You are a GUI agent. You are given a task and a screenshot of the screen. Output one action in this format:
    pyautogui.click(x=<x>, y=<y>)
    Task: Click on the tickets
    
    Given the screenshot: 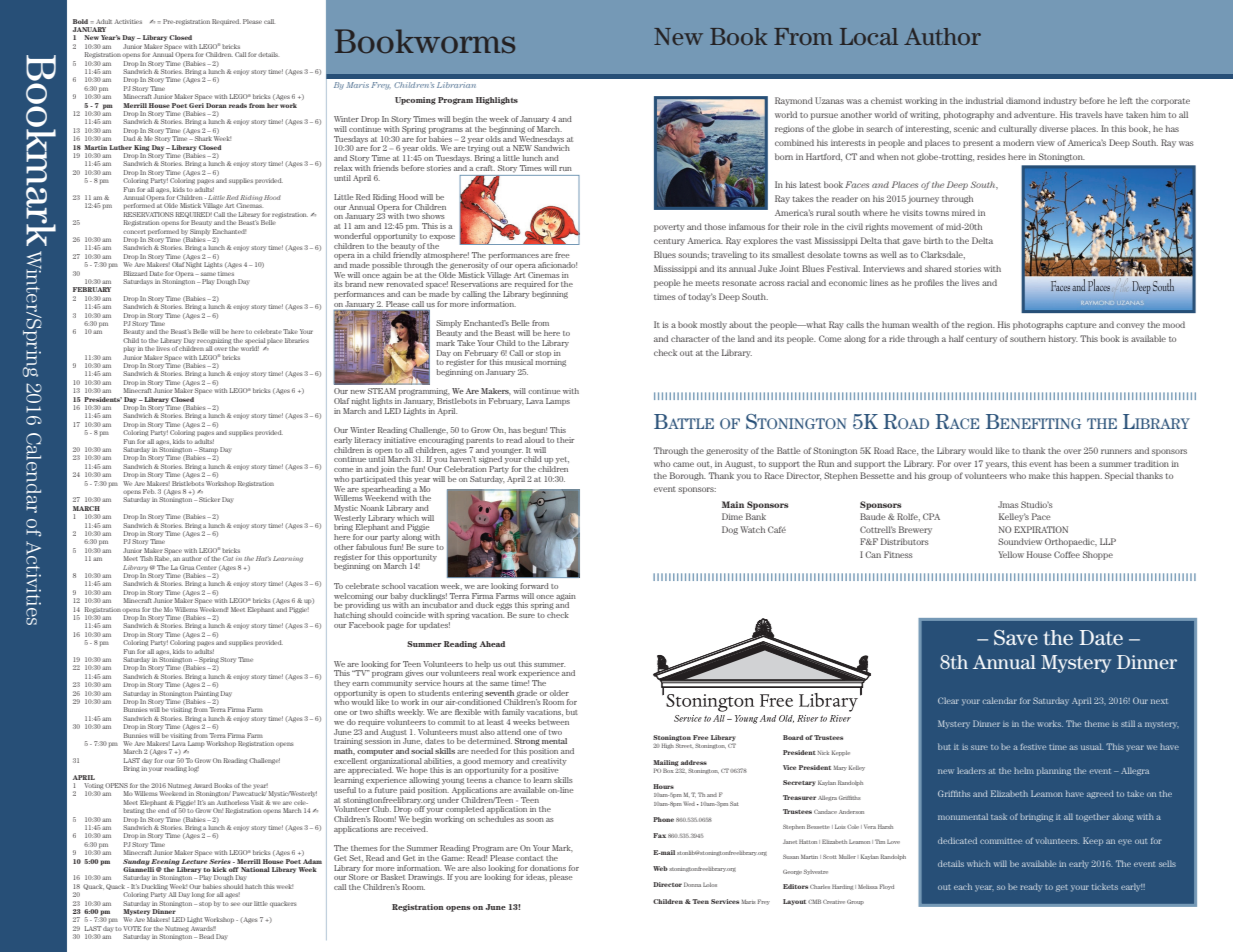 What is the action you would take?
    pyautogui.click(x=1105, y=886)
